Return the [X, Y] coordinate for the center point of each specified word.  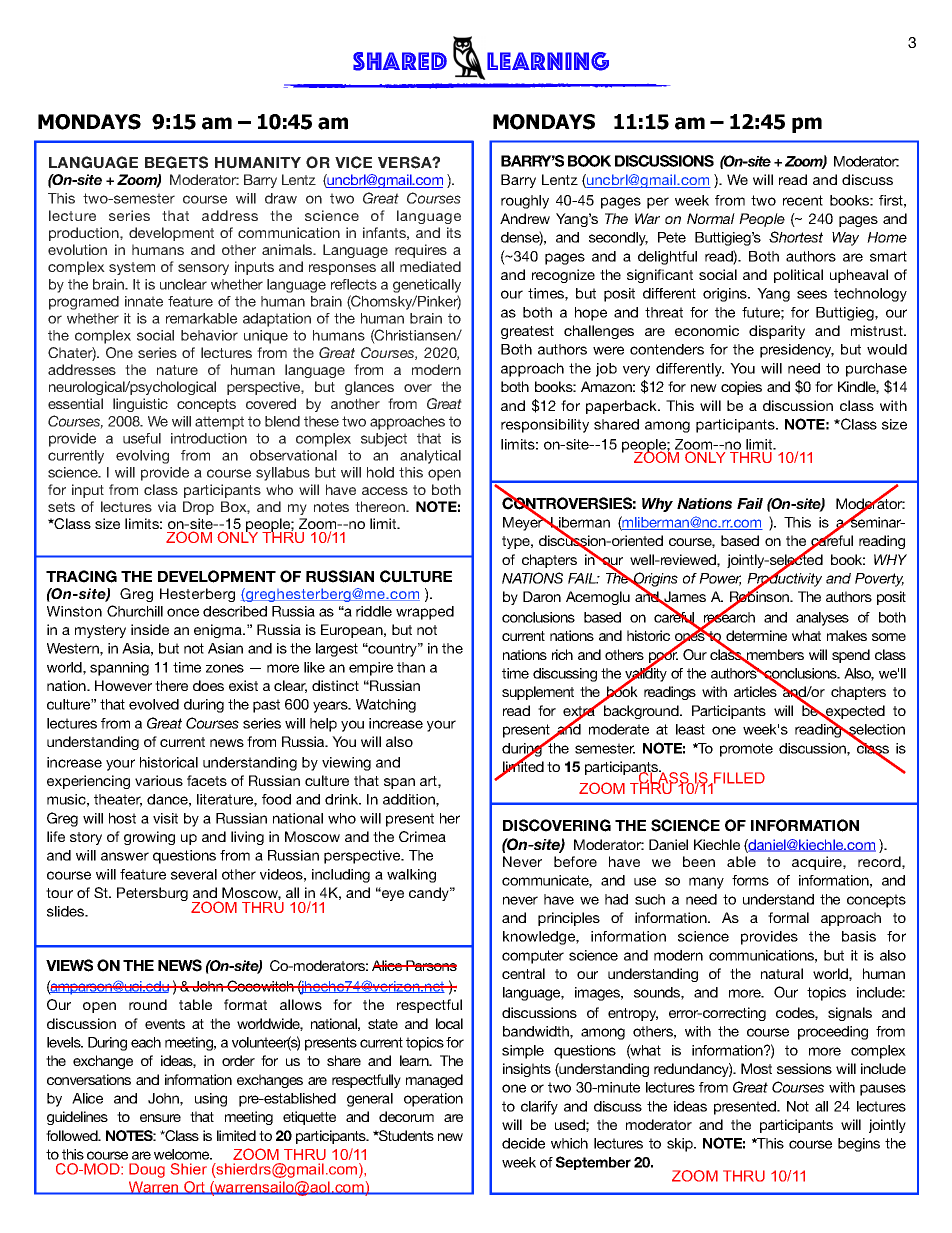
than [411, 667]
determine [756, 635]
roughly [525, 202]
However [123, 685]
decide [523, 1143]
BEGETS [176, 162]
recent [803, 200]
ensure [160, 1118]
